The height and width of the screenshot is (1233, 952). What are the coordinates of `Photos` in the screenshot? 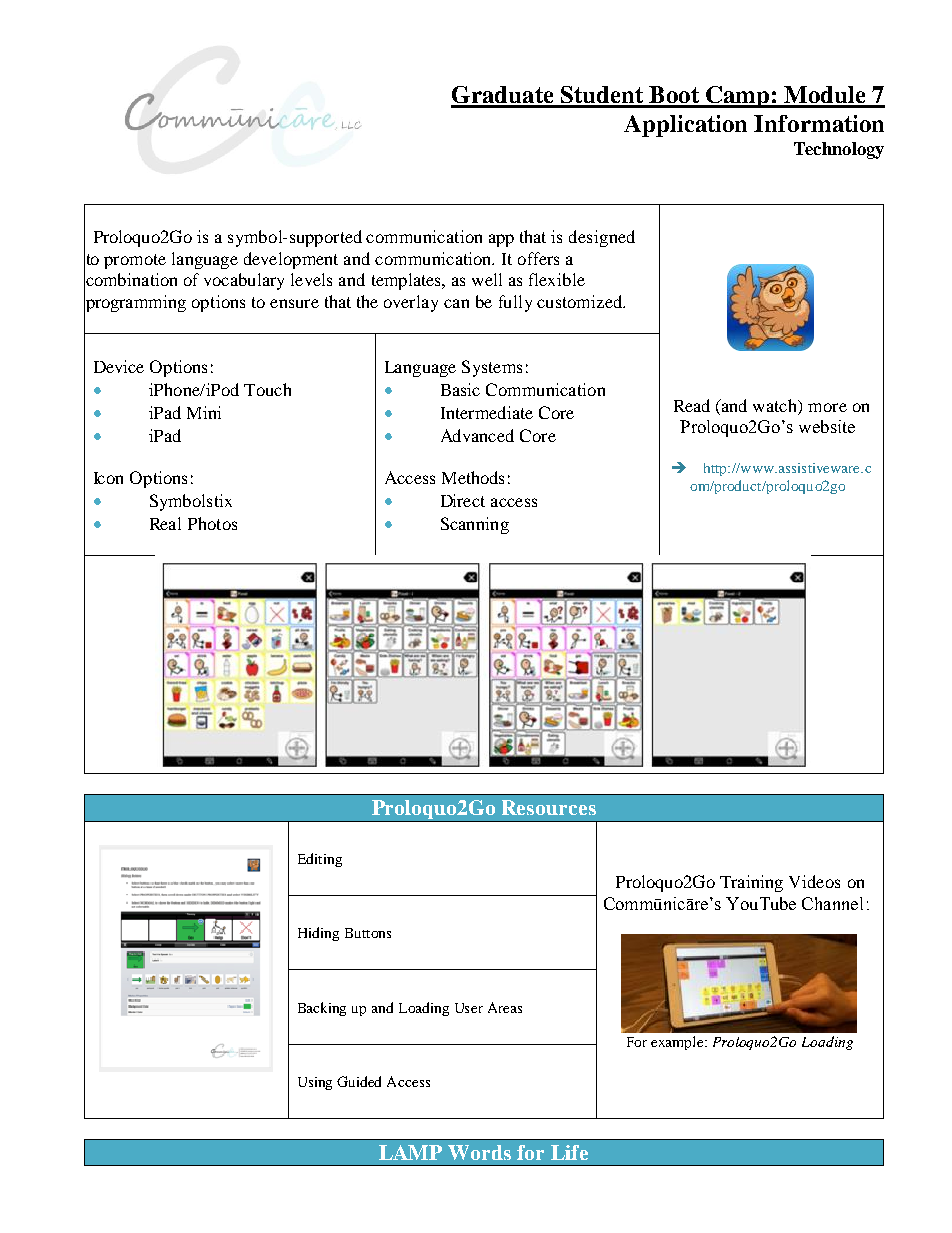 It's located at (212, 523).
